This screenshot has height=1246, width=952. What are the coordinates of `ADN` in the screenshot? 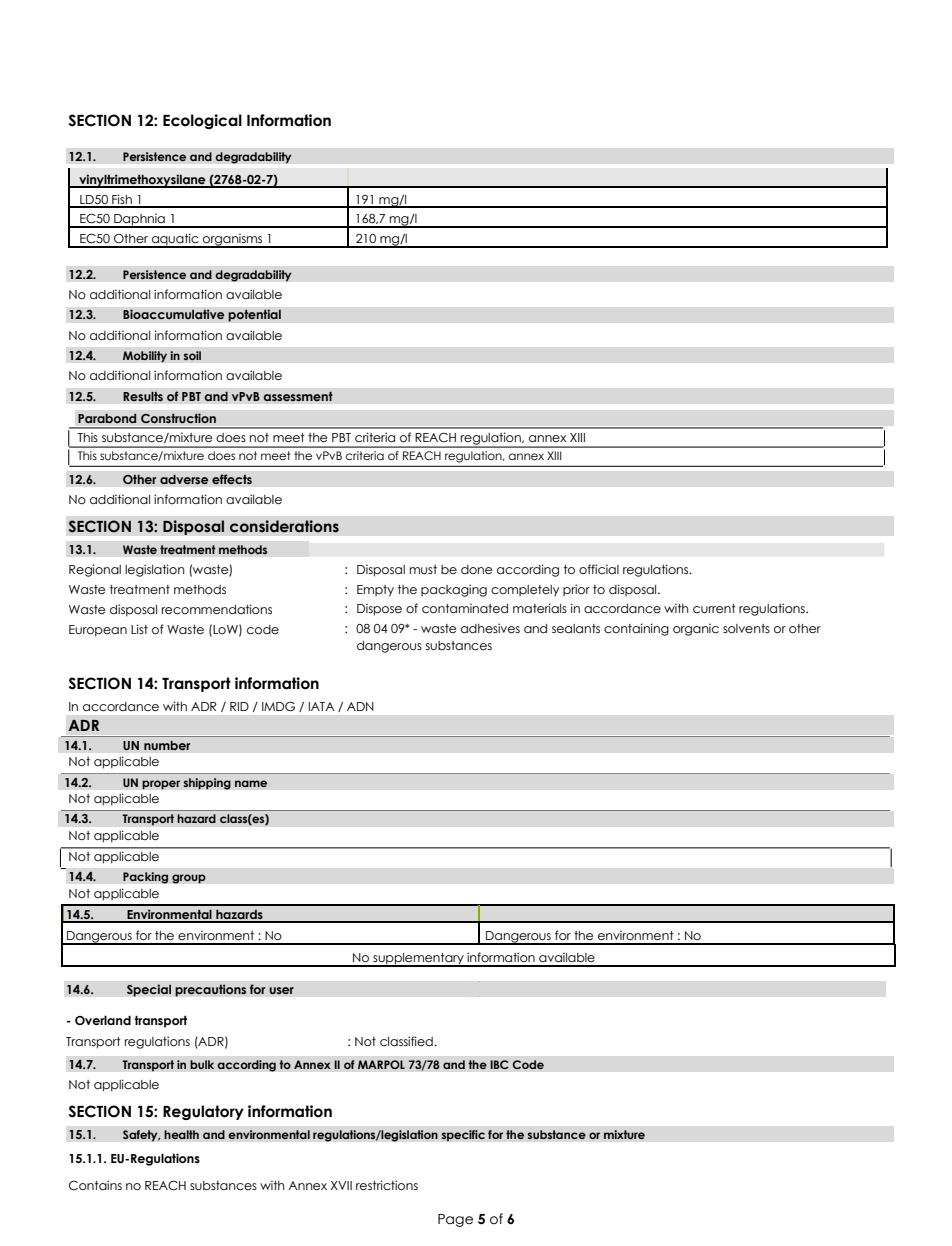 It's located at (360, 706).
